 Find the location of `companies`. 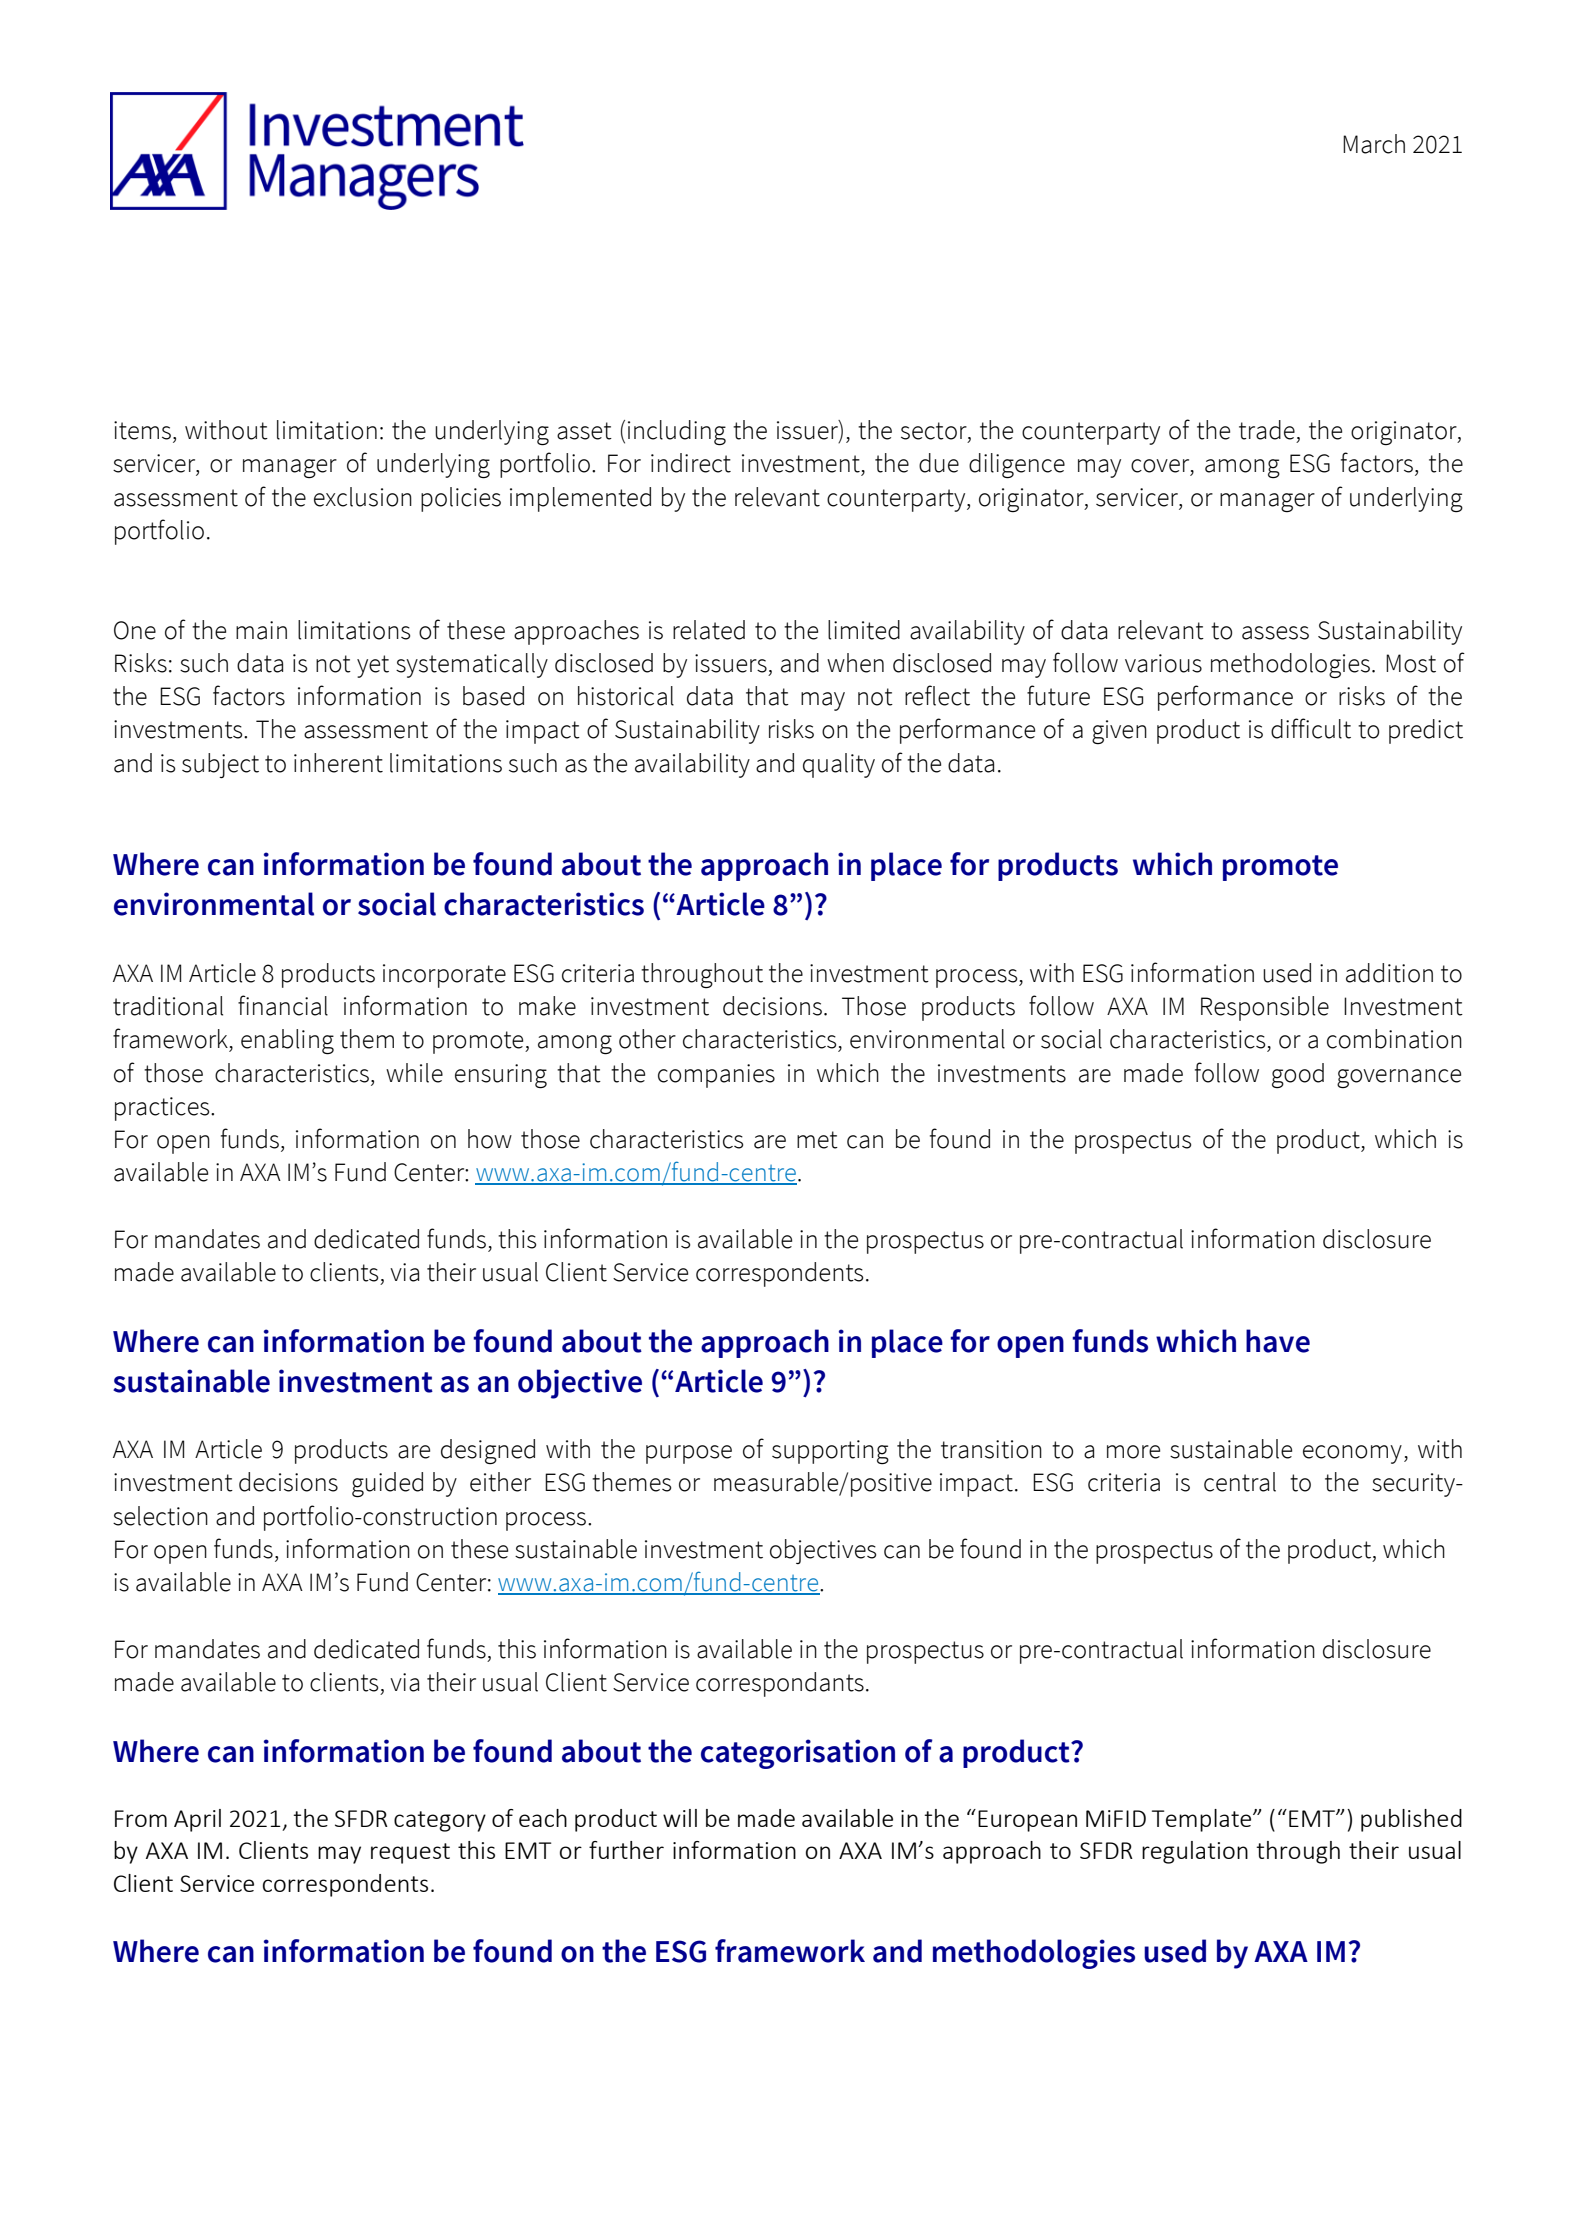

companies is located at coordinates (716, 1076).
